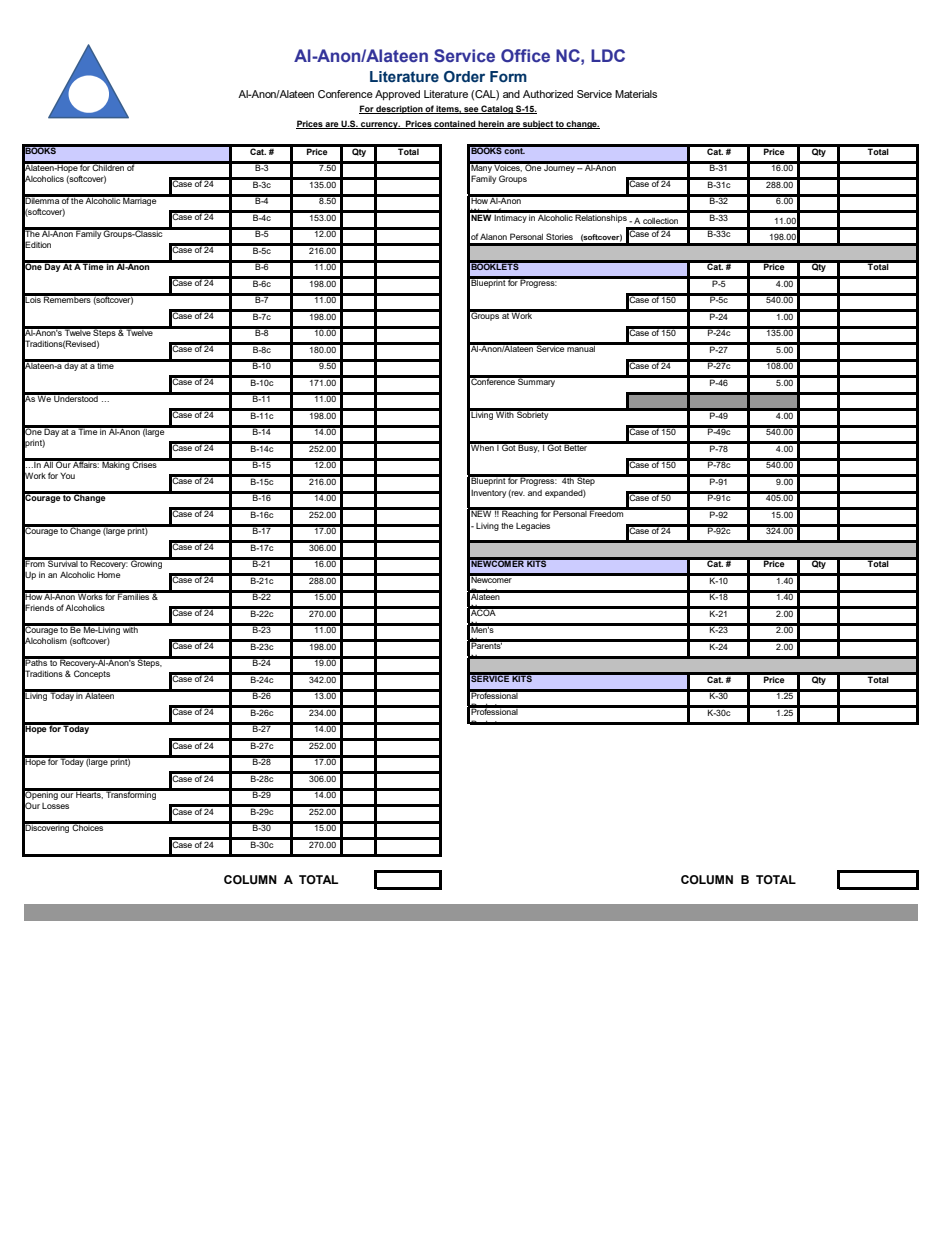  I want to click on Legacies, so click(533, 527).
